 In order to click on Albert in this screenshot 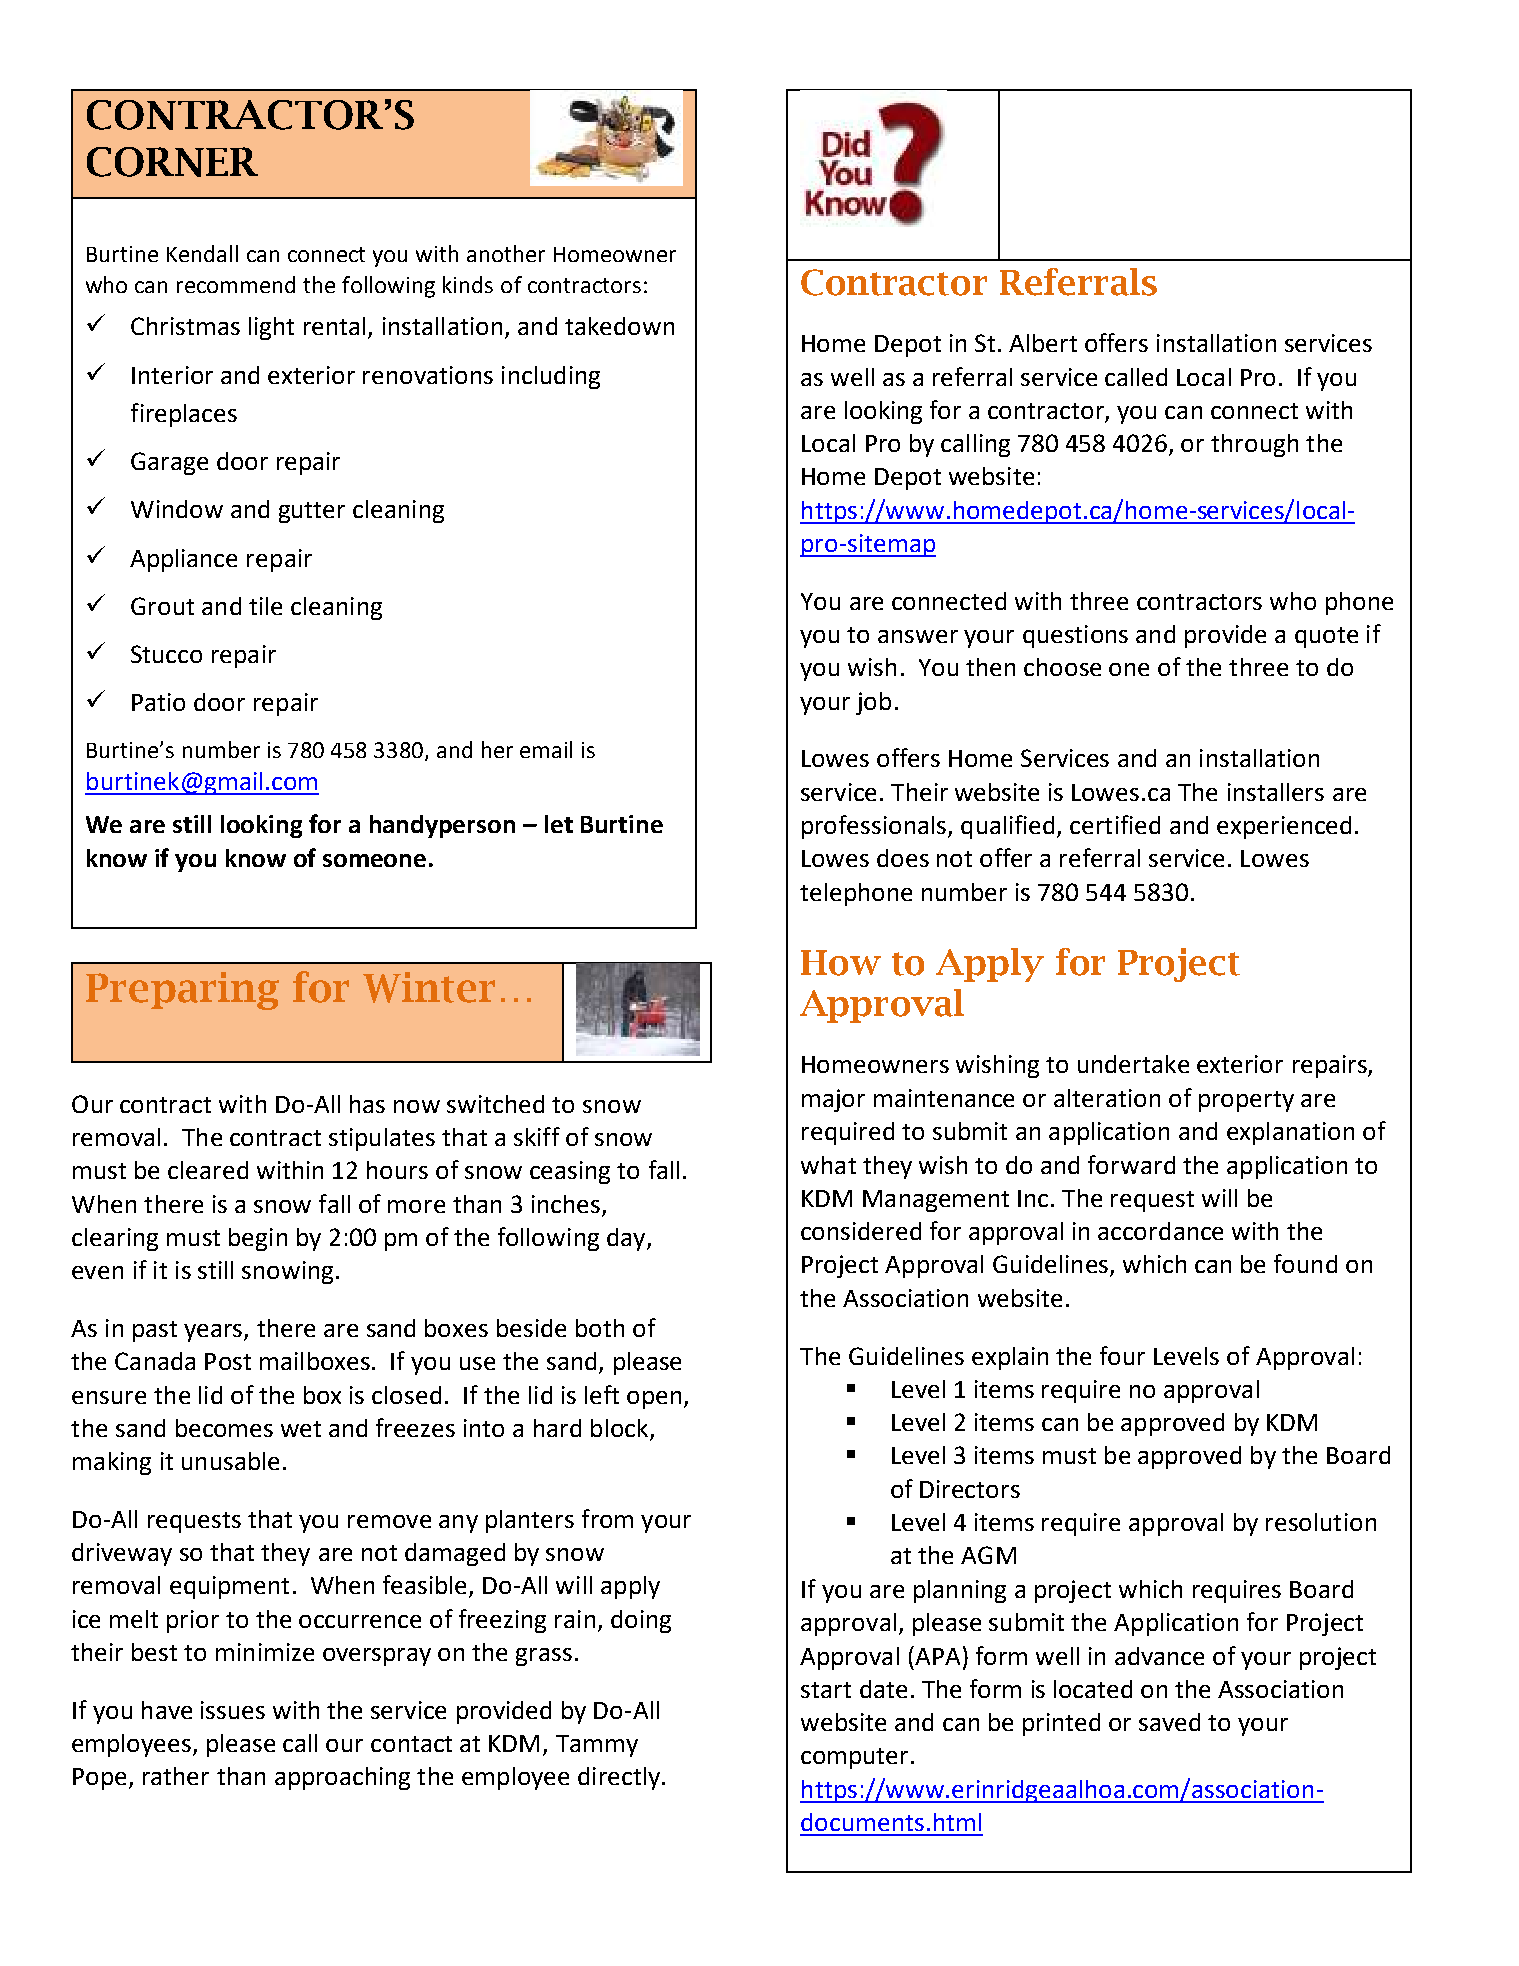, I will do `click(1043, 343)`.
